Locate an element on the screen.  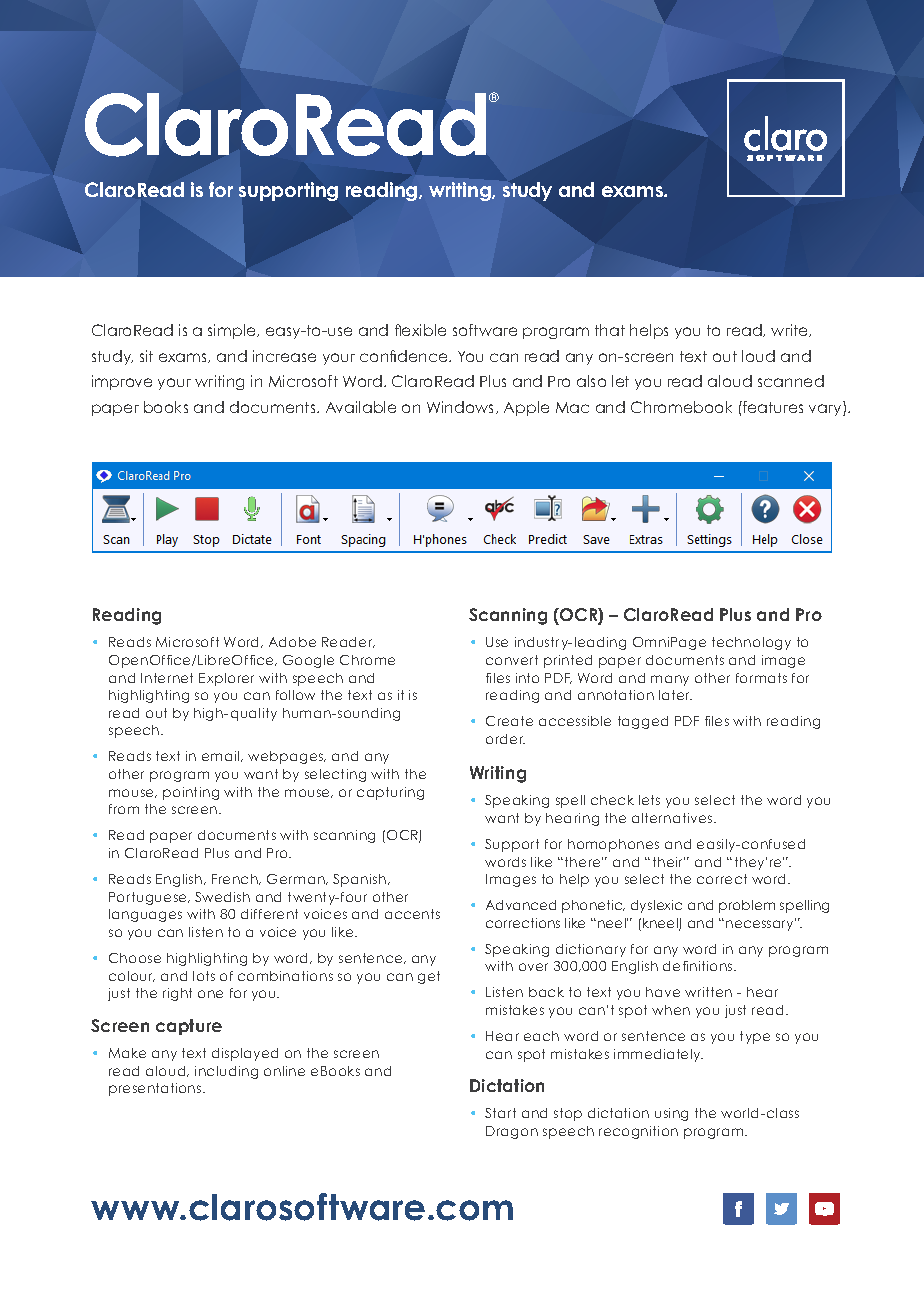
write is located at coordinates (790, 330).
